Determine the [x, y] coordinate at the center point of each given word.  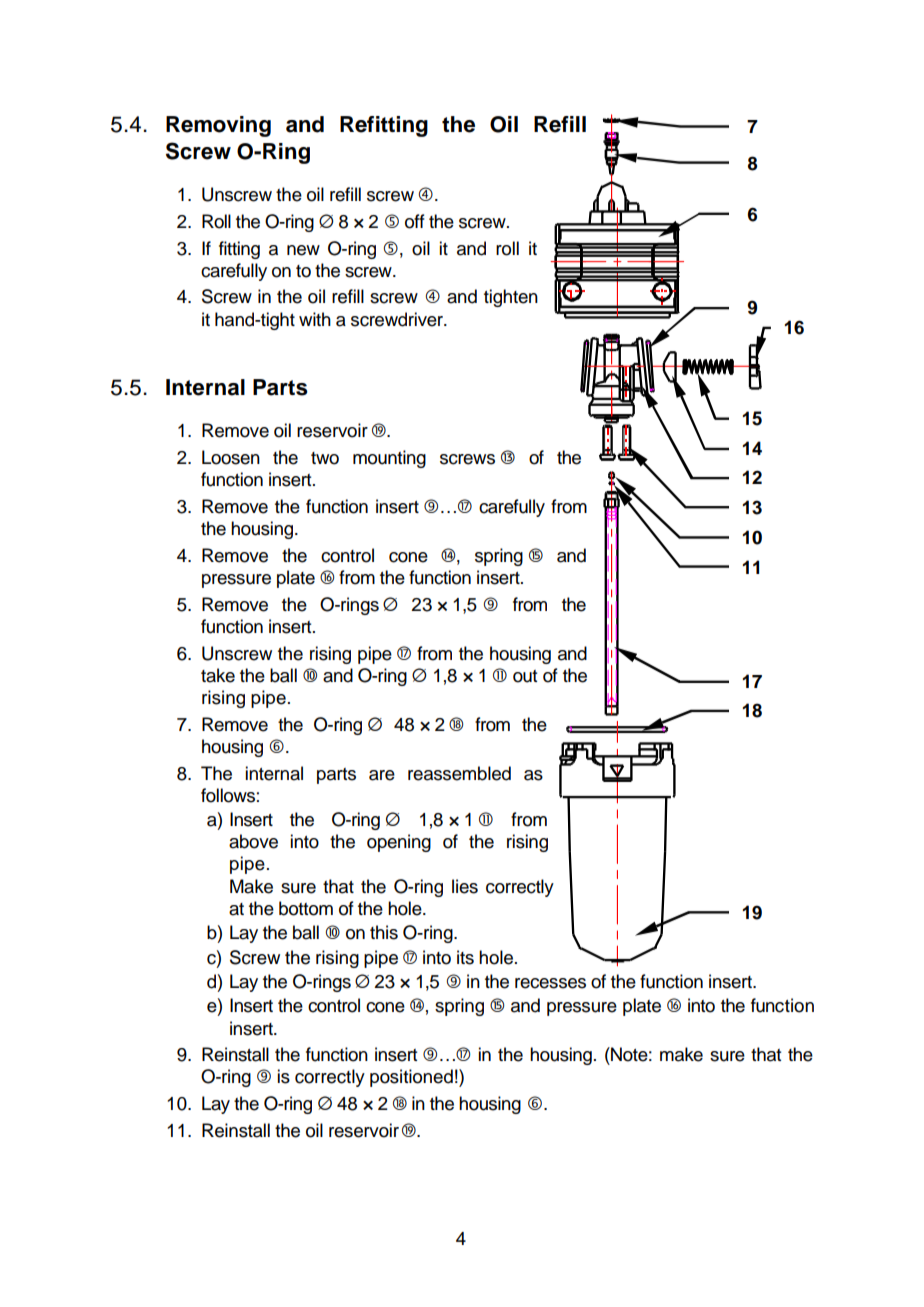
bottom [306, 908]
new [303, 250]
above [253, 841]
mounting [389, 459]
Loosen [231, 457]
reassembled [459, 773]
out [525, 676]
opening [399, 843]
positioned [411, 1078]
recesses [550, 983]
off [415, 221]
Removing [218, 126]
